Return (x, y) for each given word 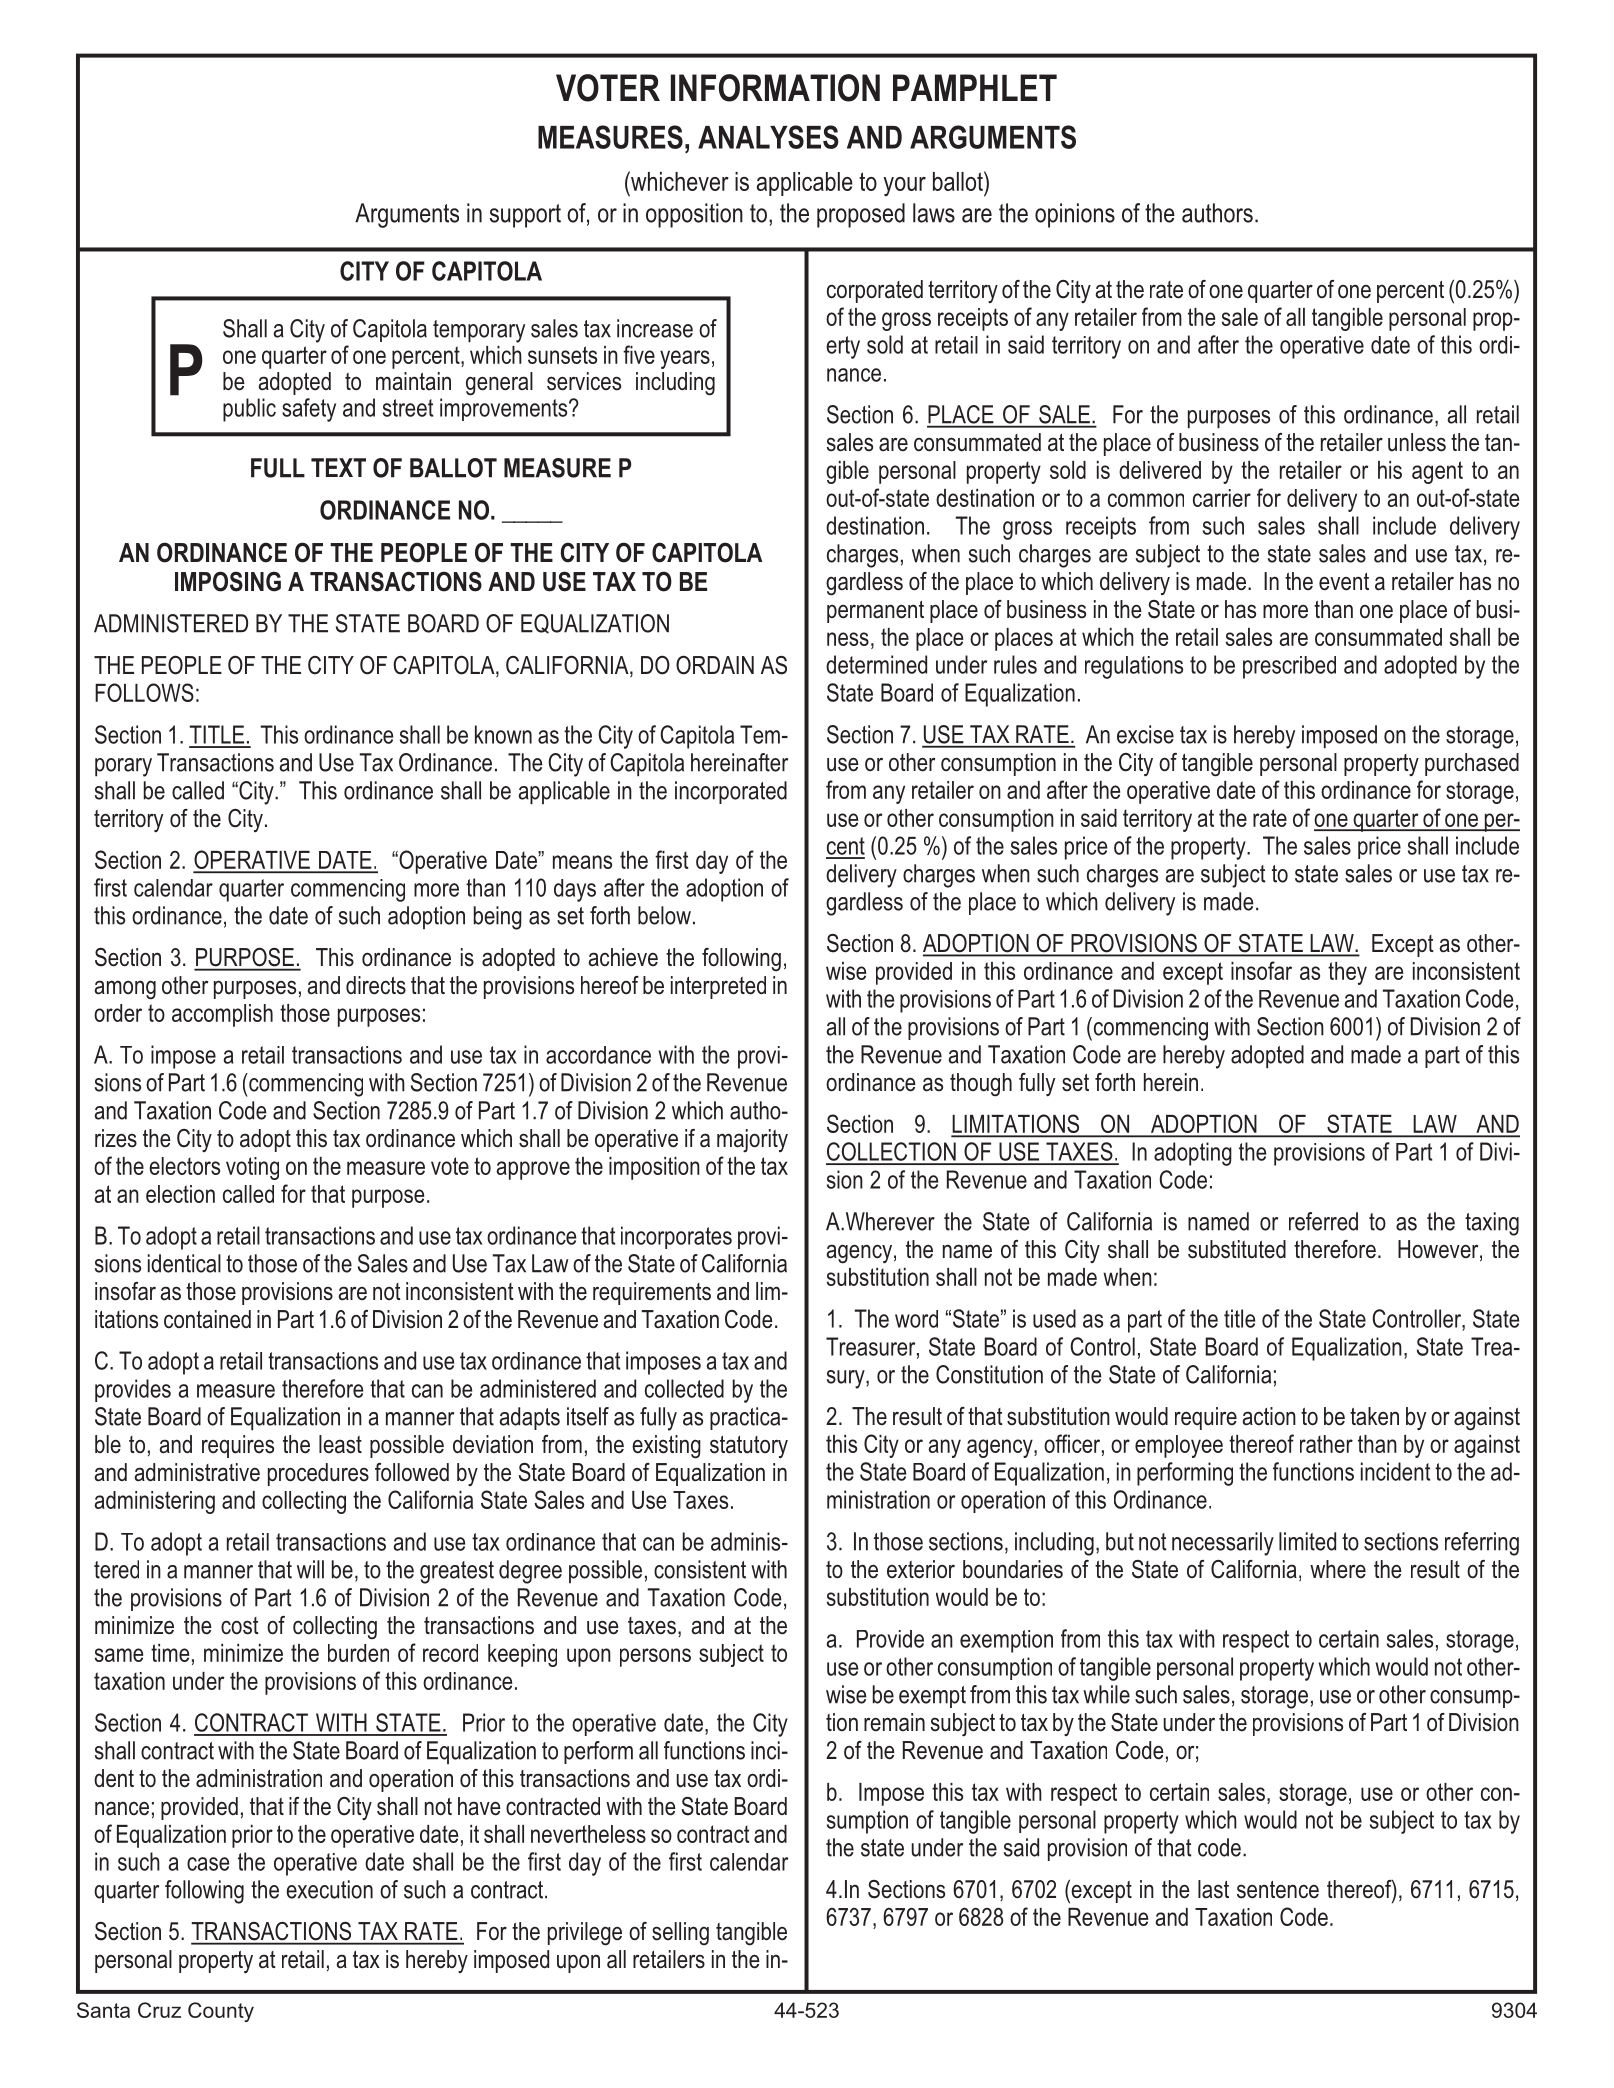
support (525, 216)
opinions (1075, 215)
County (221, 2012)
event (1344, 582)
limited (1307, 1541)
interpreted (718, 987)
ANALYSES (768, 137)
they (1347, 973)
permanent (875, 612)
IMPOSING (228, 581)
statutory (749, 1447)
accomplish (222, 1015)
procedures (318, 1474)
